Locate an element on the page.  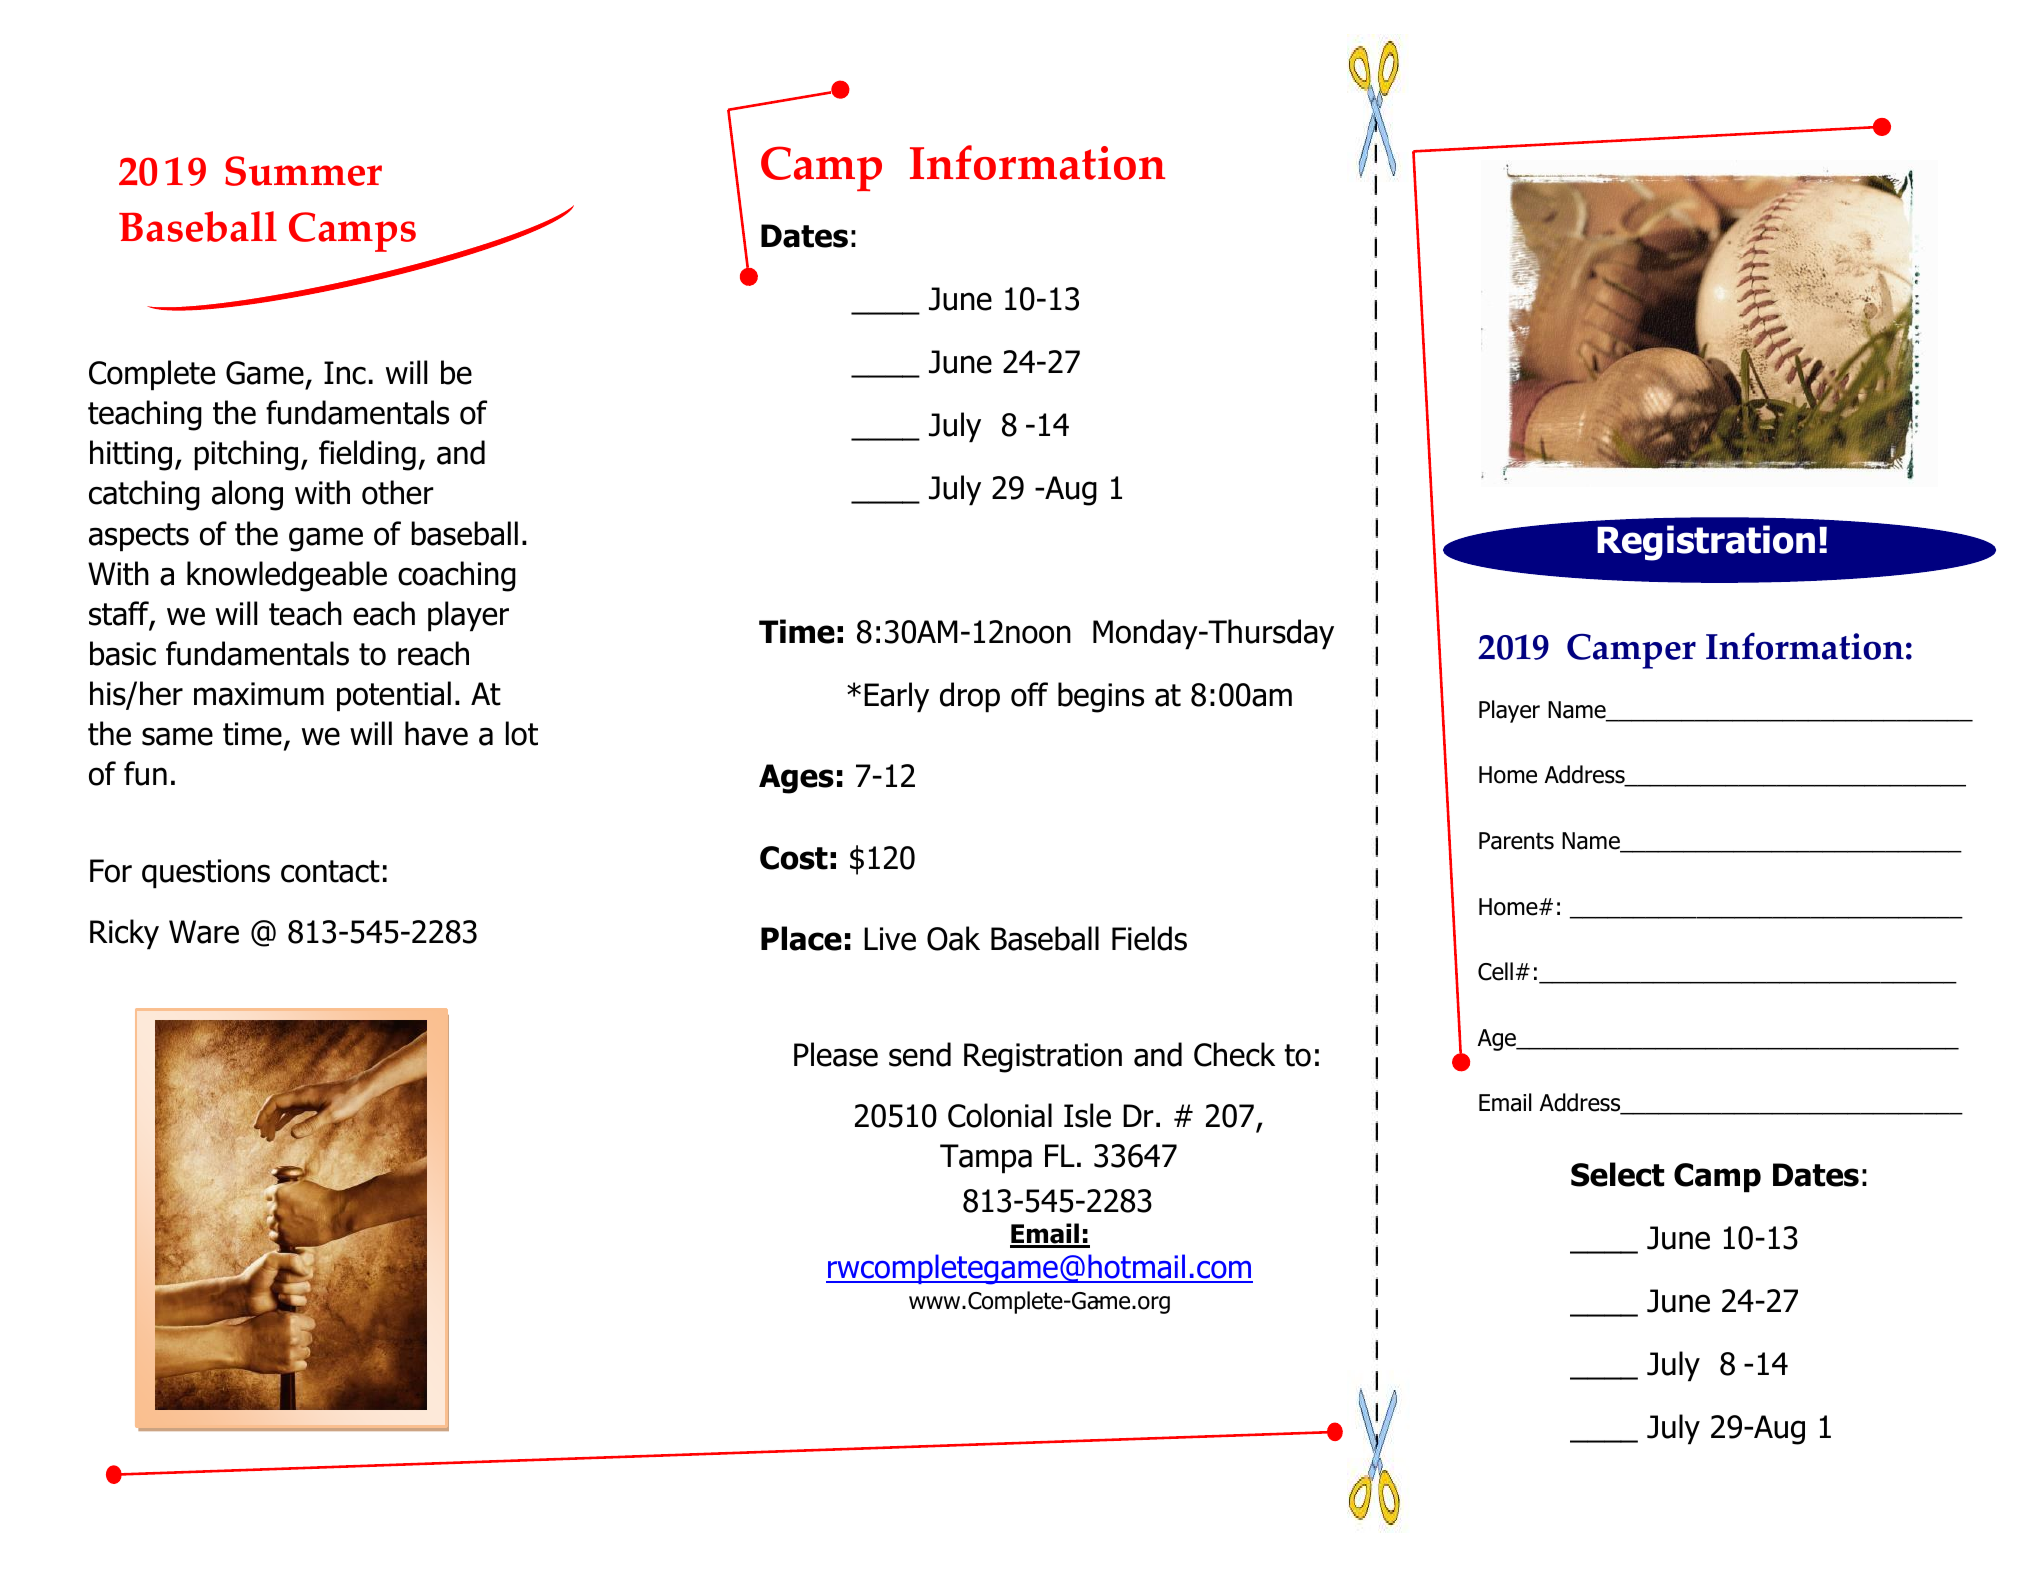
knowledgeable is located at coordinates (287, 576).
